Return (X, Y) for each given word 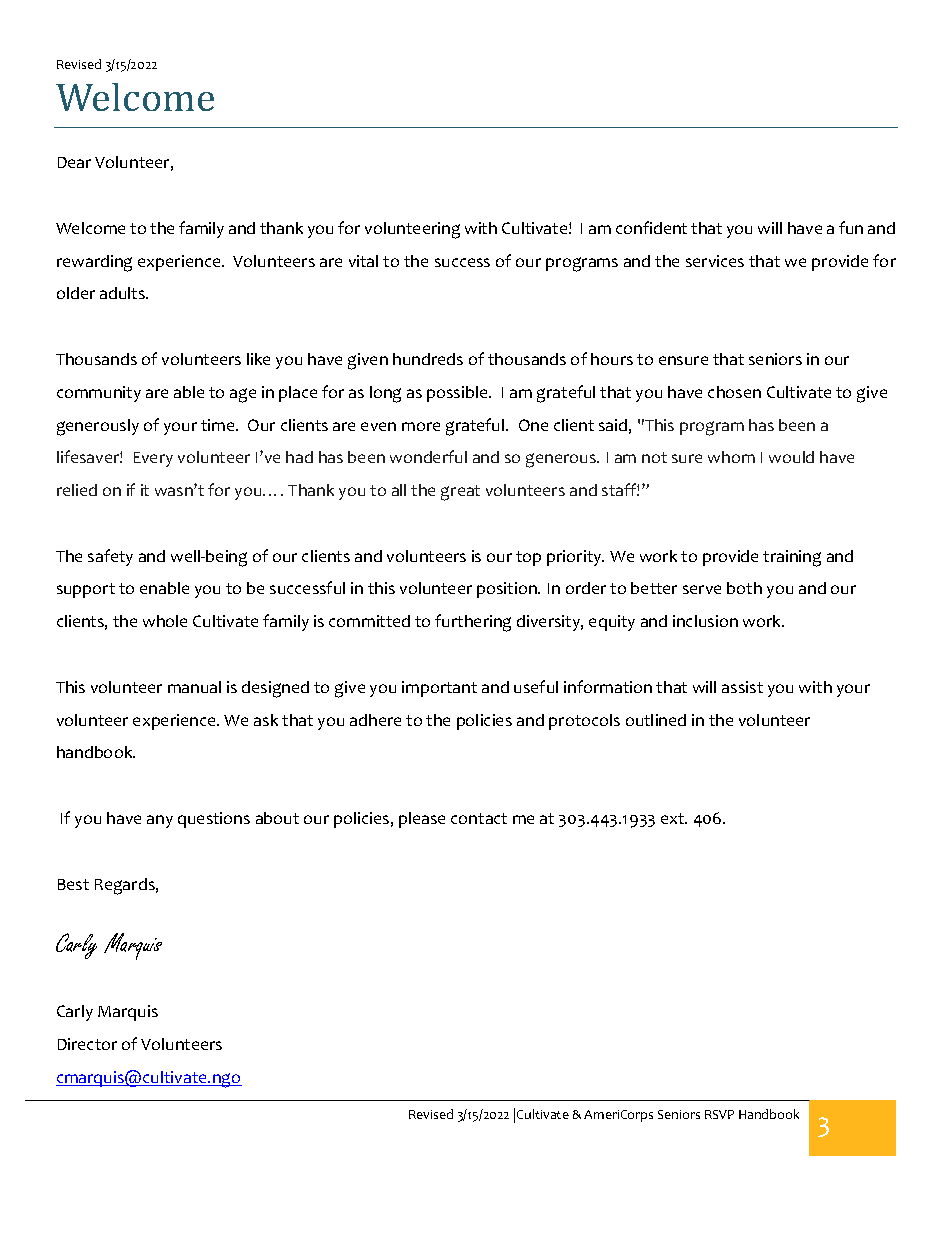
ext (674, 818)
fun (851, 227)
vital (363, 261)
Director (87, 1044)
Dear (74, 162)
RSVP (719, 1114)
